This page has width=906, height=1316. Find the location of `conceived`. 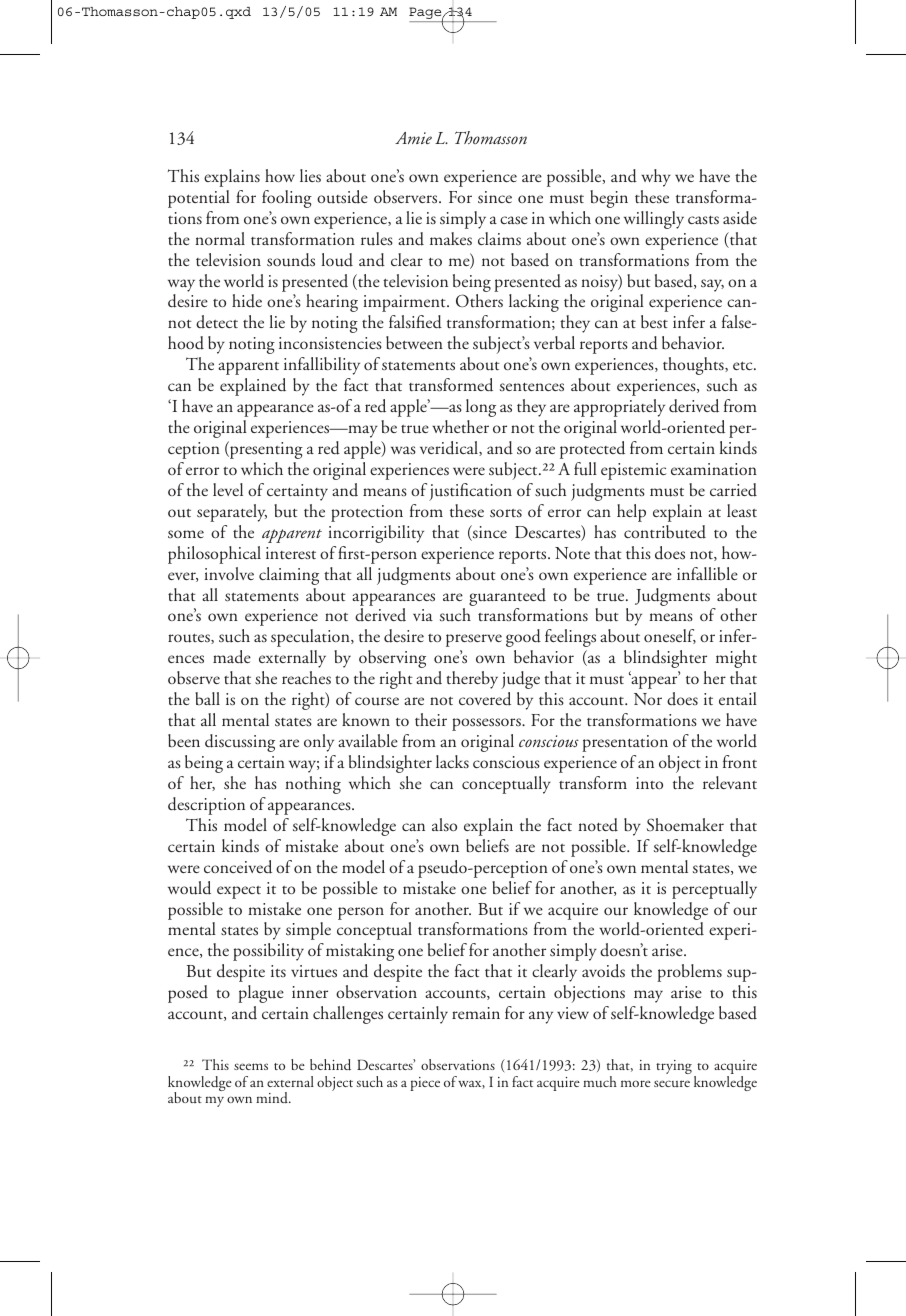

conceived is located at coordinates (238, 867).
